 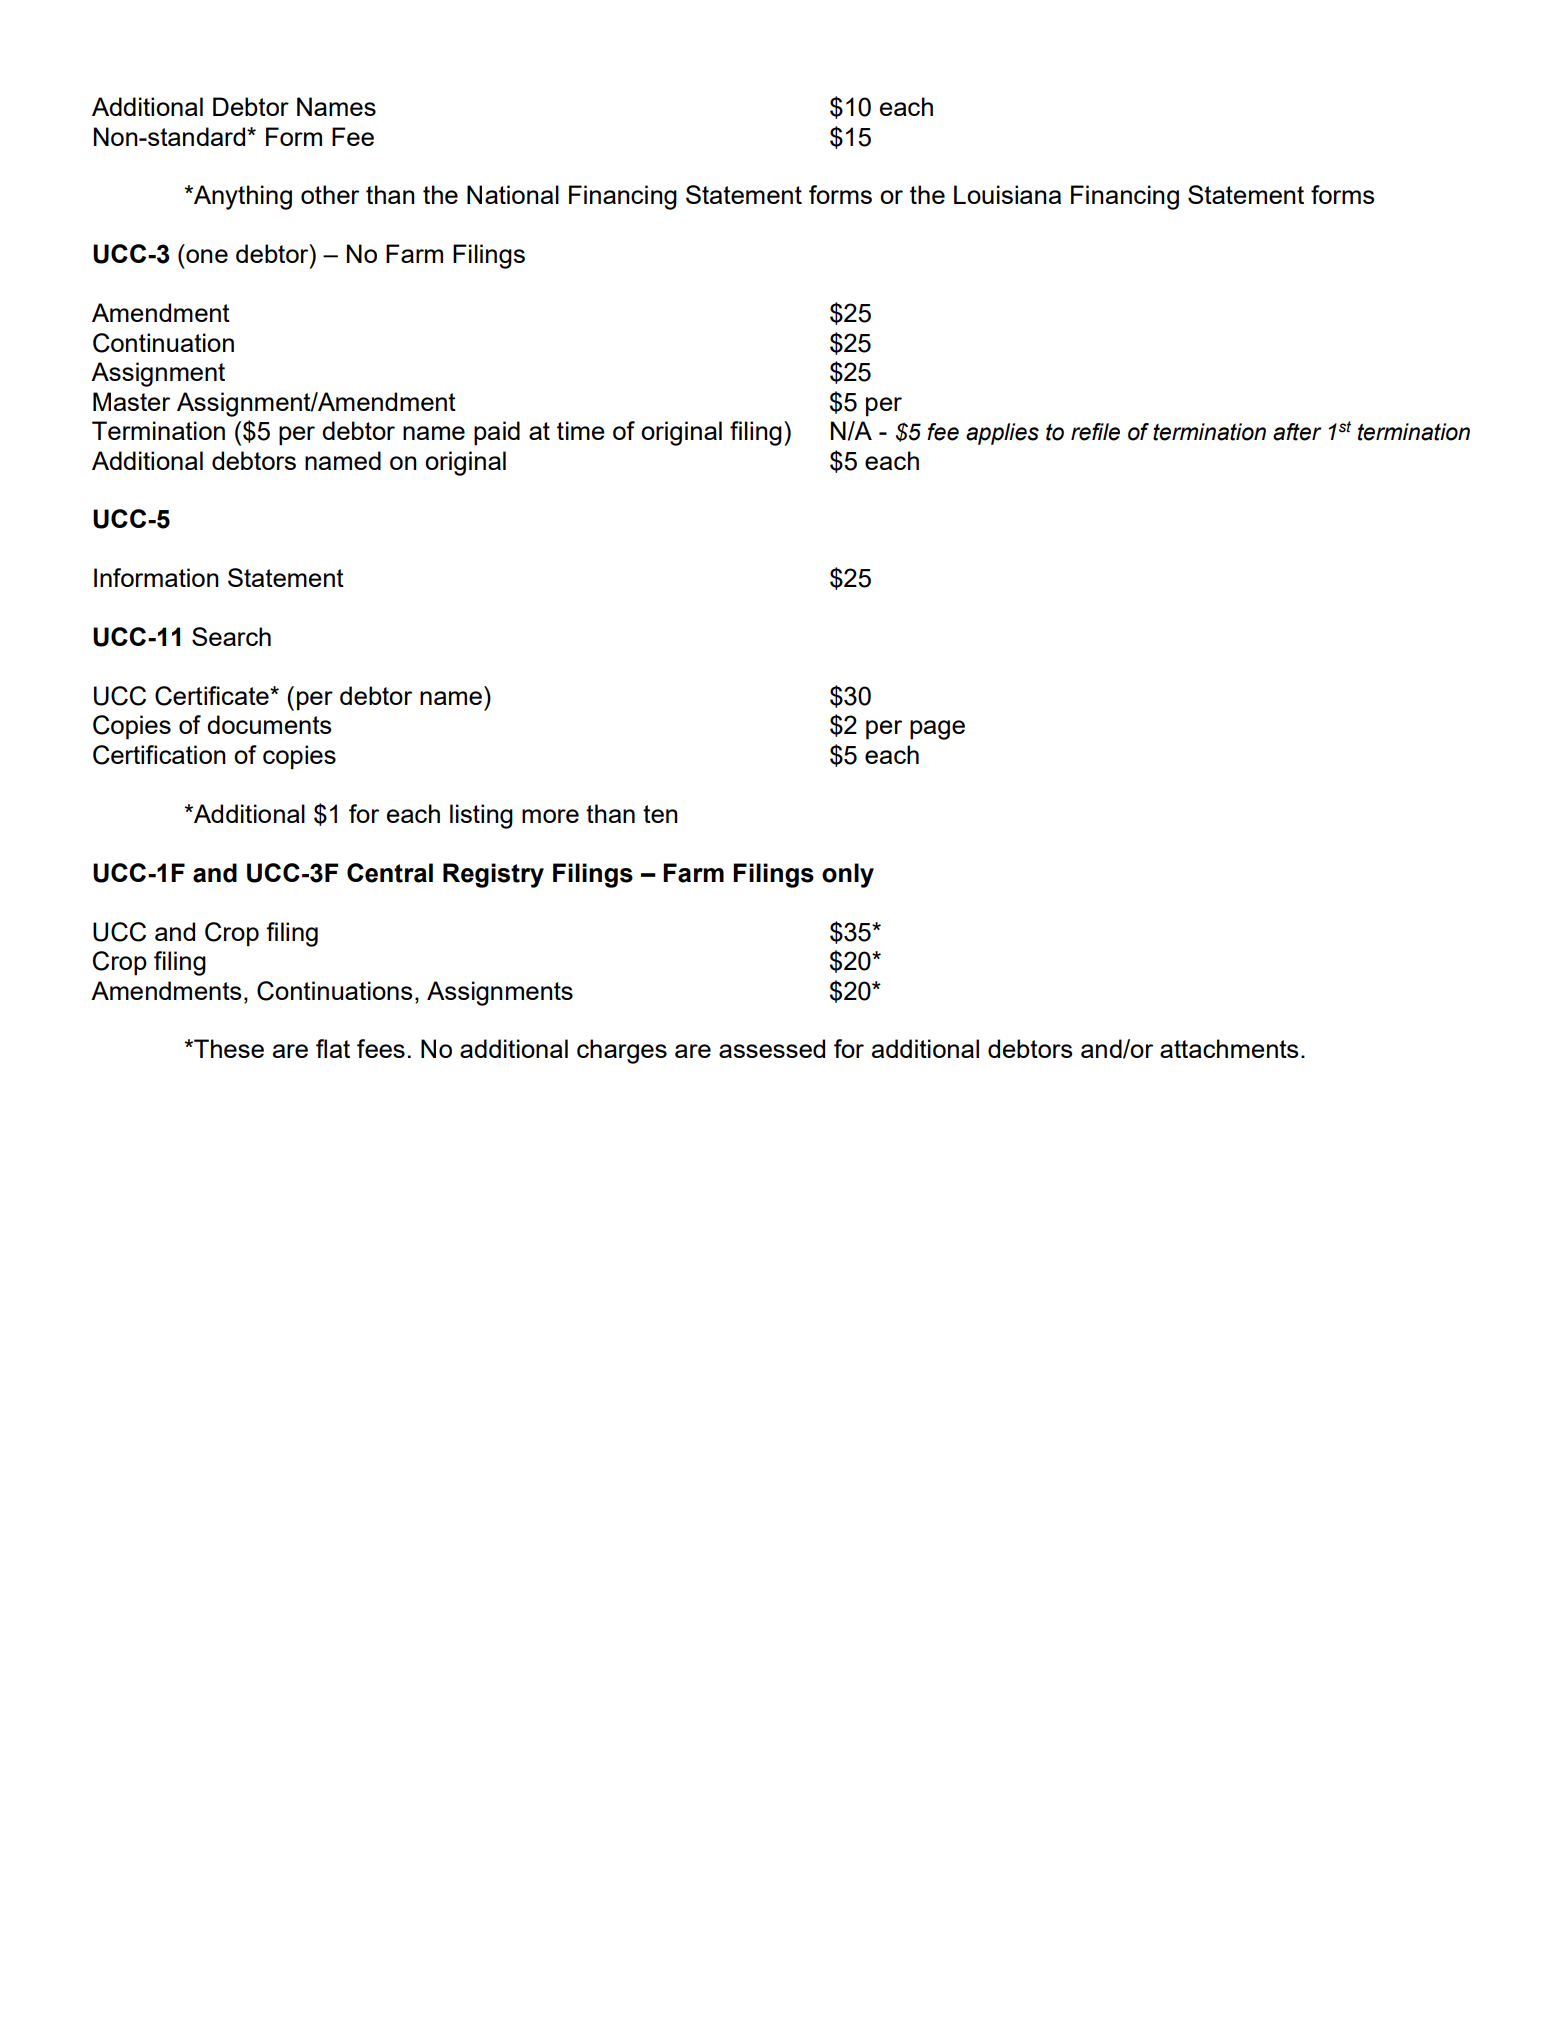 What do you see at coordinates (231, 636) in the image?
I see `Search` at bounding box center [231, 636].
